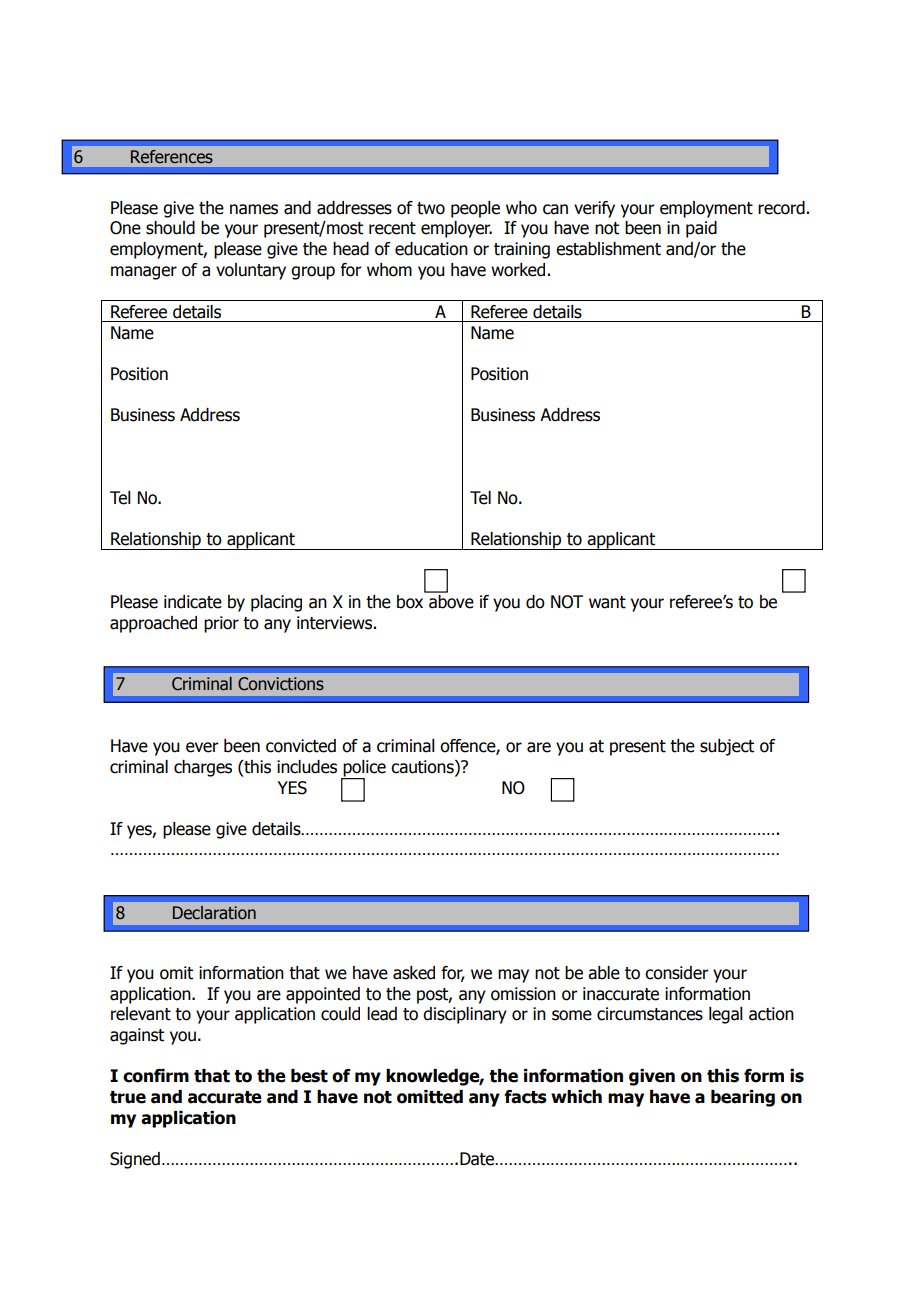 The image size is (924, 1308). What do you see at coordinates (172, 157) in the document?
I see `References` at bounding box center [172, 157].
